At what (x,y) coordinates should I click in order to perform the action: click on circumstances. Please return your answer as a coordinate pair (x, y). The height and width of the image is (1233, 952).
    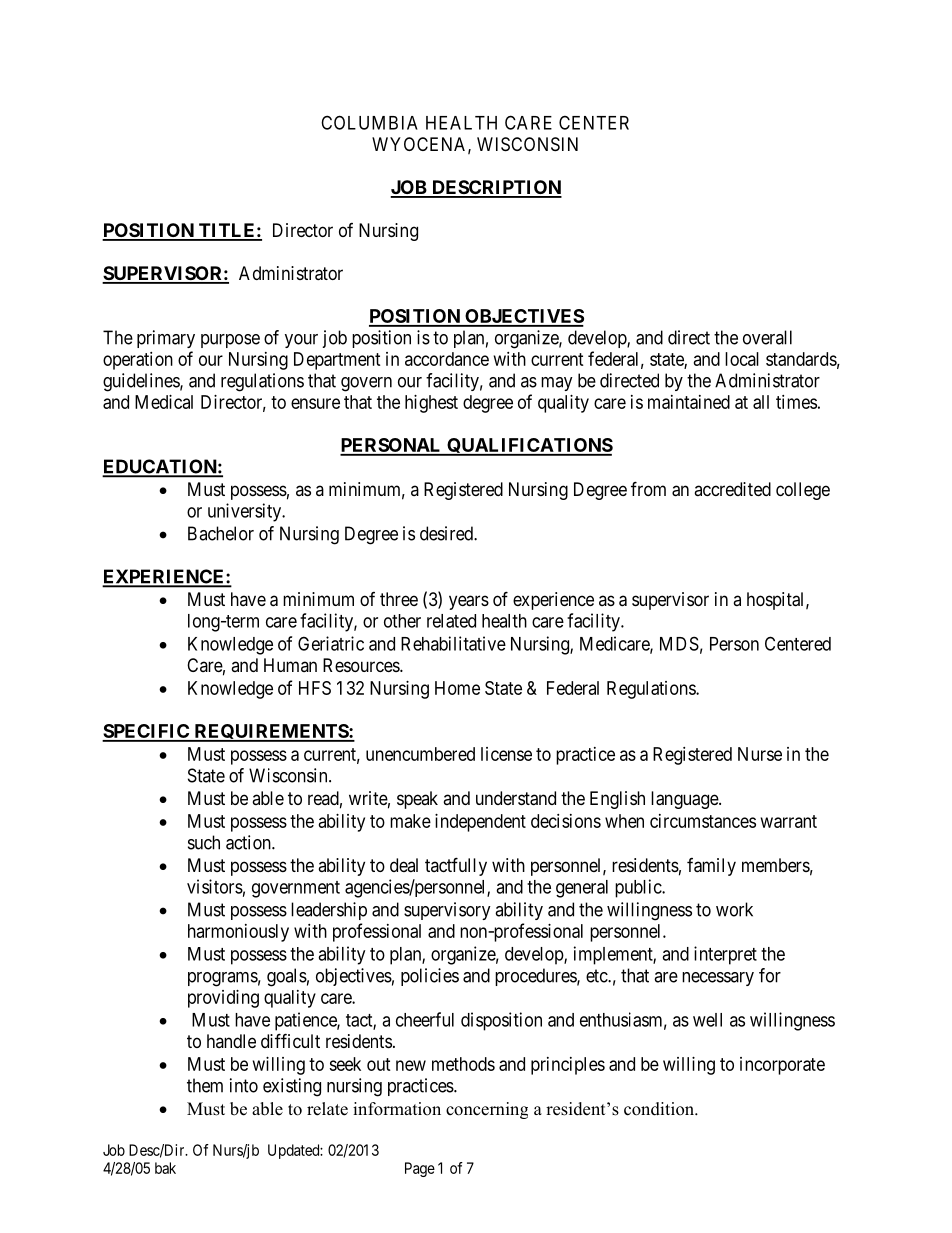
    Looking at the image, I should click on (703, 821).
